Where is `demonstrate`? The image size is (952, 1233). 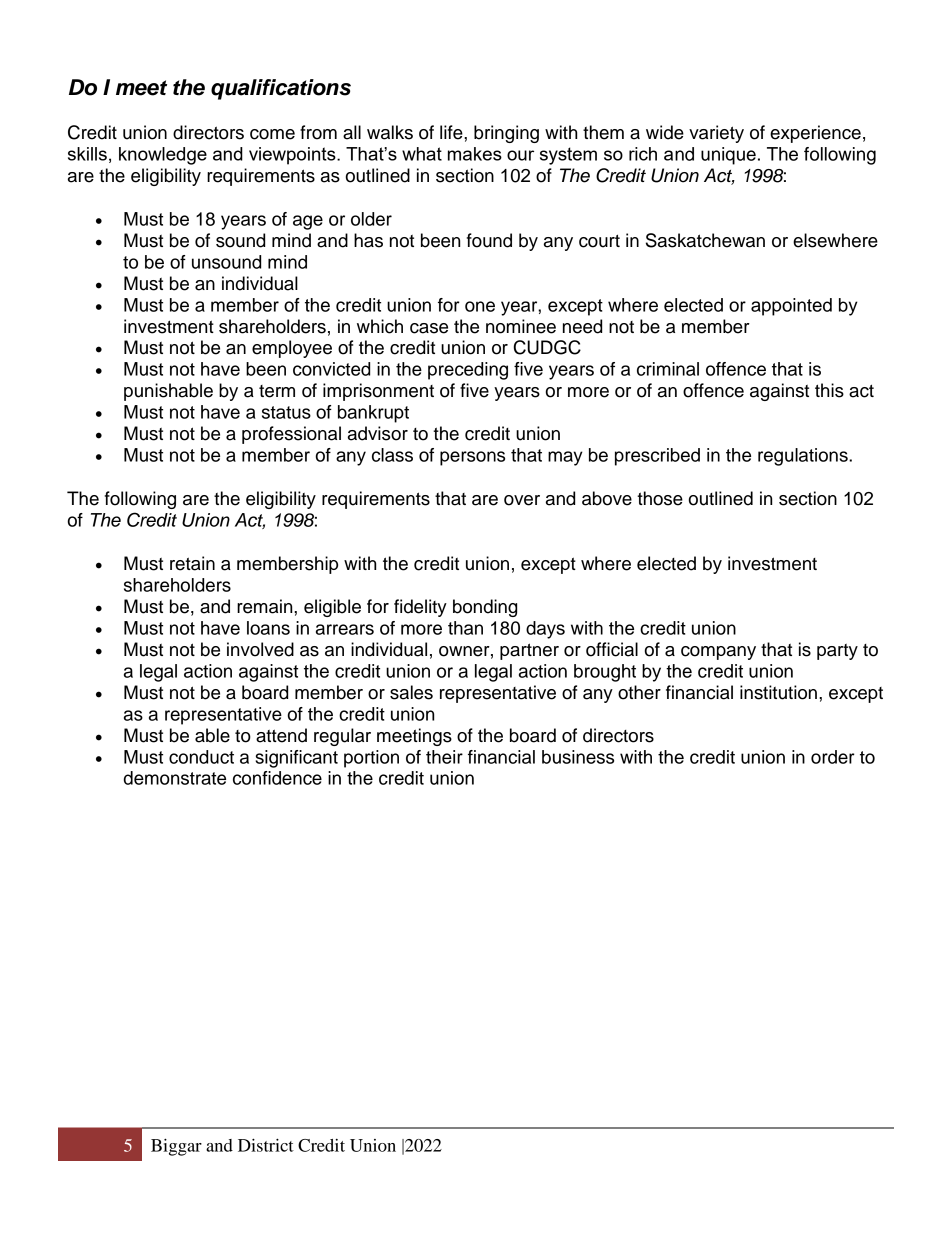
demonstrate is located at coordinates (175, 778).
